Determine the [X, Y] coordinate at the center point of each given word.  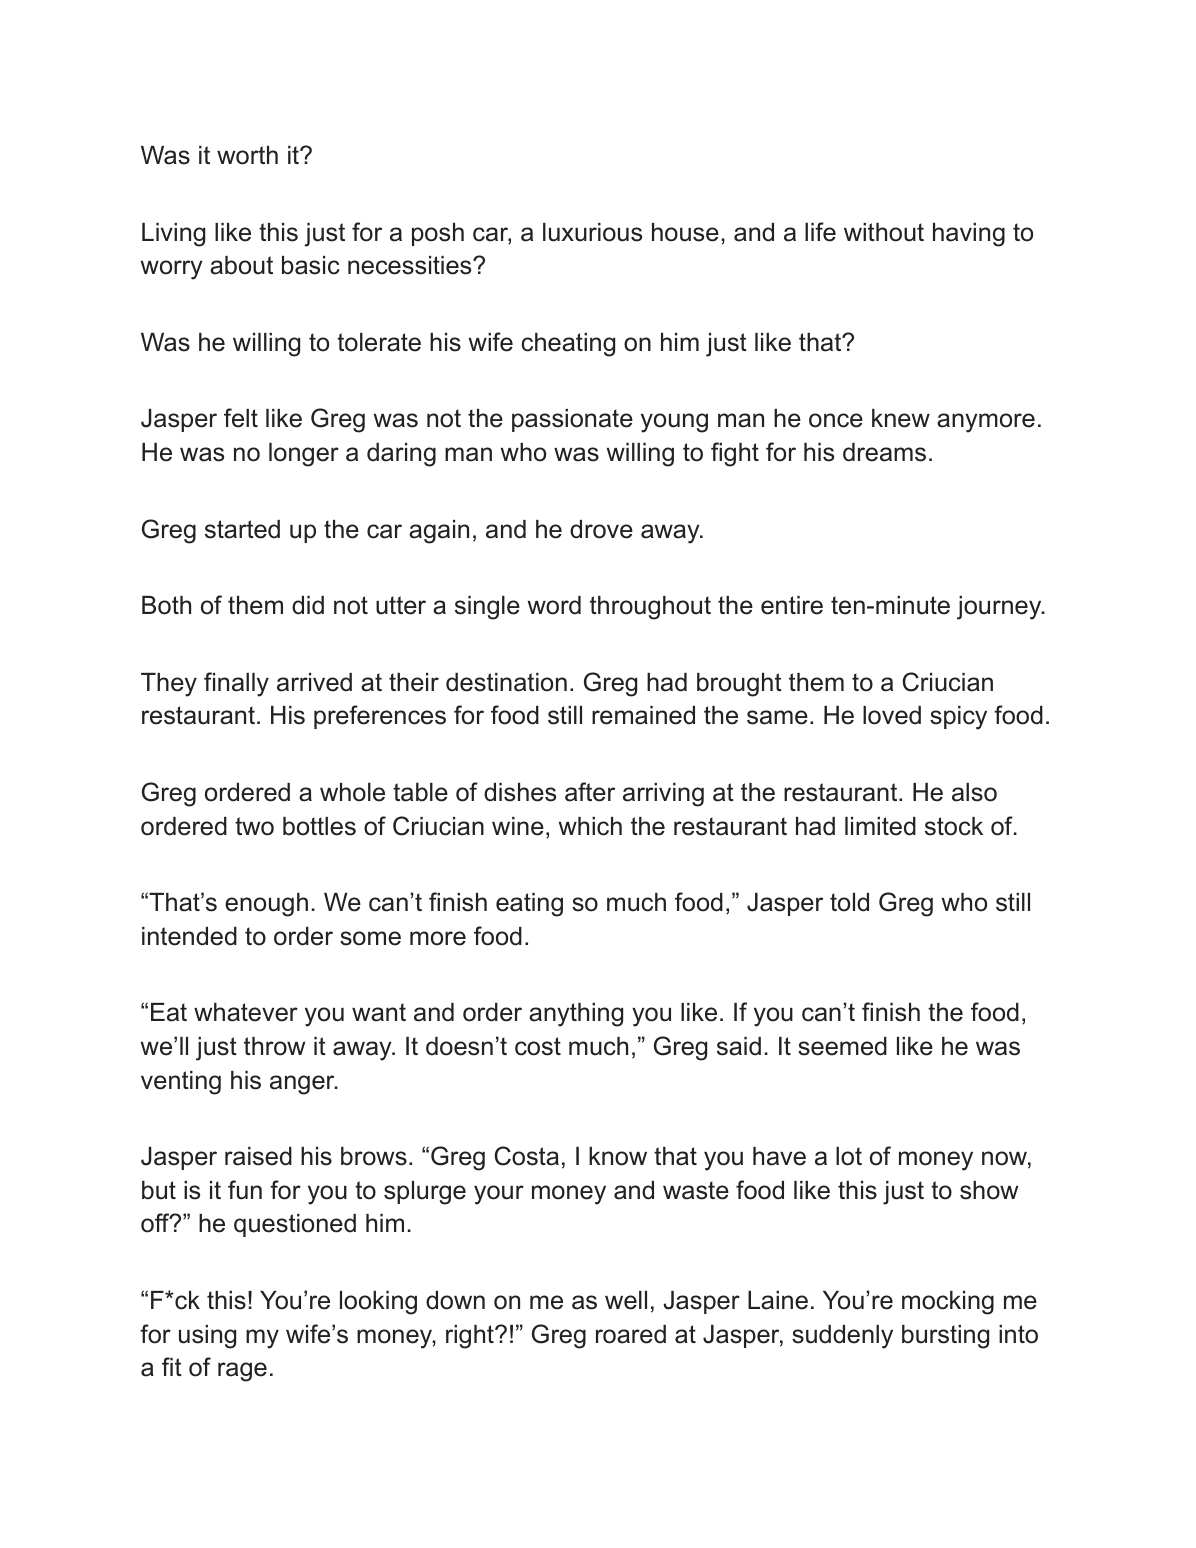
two [254, 826]
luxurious [592, 232]
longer [304, 455]
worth [247, 155]
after [590, 792]
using [207, 1337]
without [884, 232]
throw [274, 1046]
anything [576, 1015]
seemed [842, 1046]
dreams [884, 452]
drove [601, 529]
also [974, 792]
